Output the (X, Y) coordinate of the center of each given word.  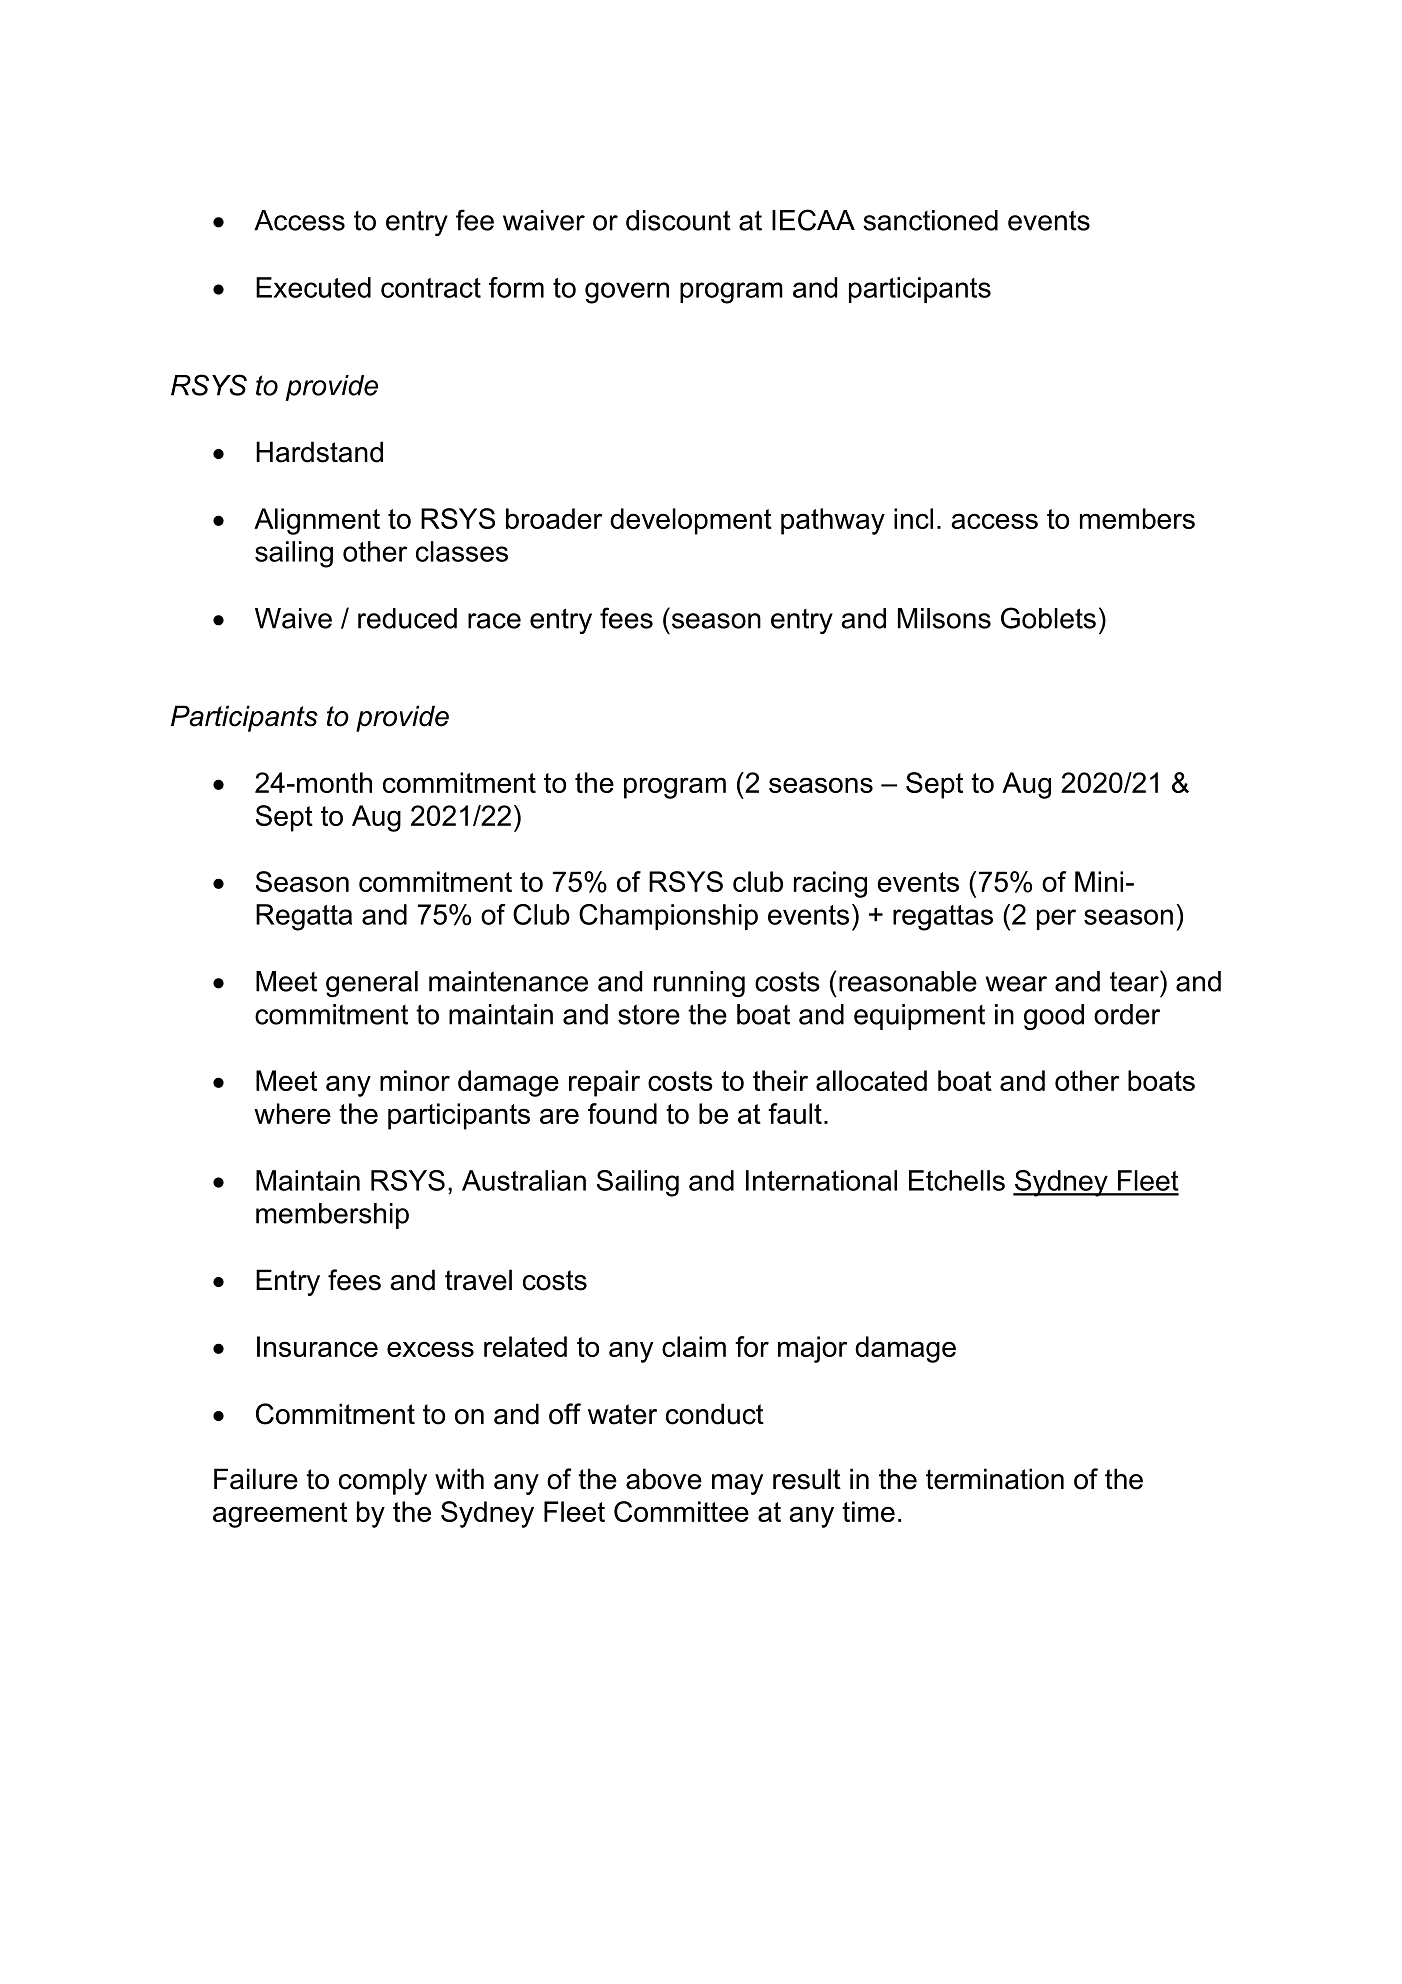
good (1054, 1017)
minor (415, 1080)
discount (678, 220)
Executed (313, 287)
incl (913, 518)
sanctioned (930, 220)
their (780, 1080)
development (691, 521)
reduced (407, 618)
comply (383, 1481)
